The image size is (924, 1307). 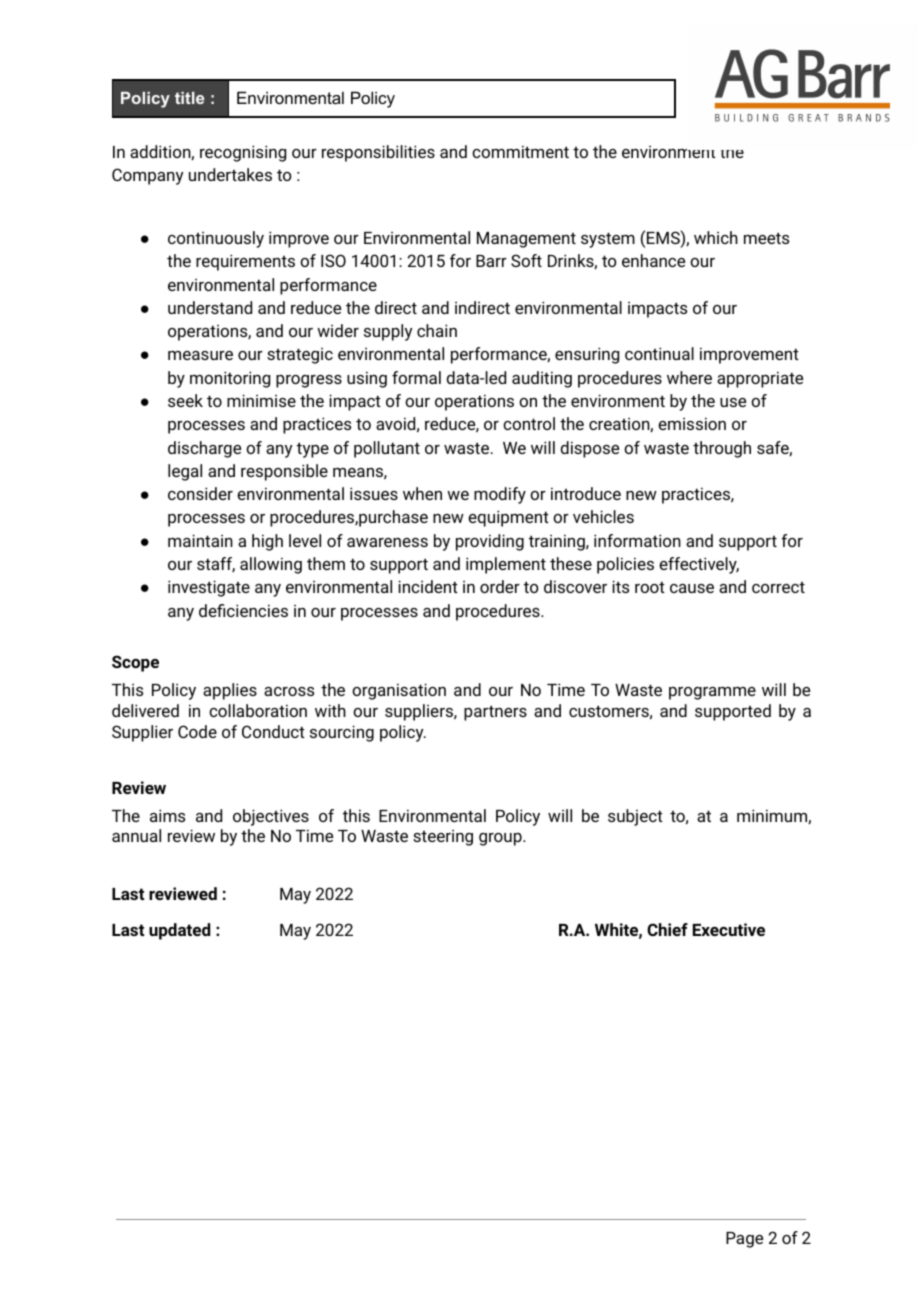 What do you see at coordinates (692, 423) in the screenshot?
I see `emission` at bounding box center [692, 423].
